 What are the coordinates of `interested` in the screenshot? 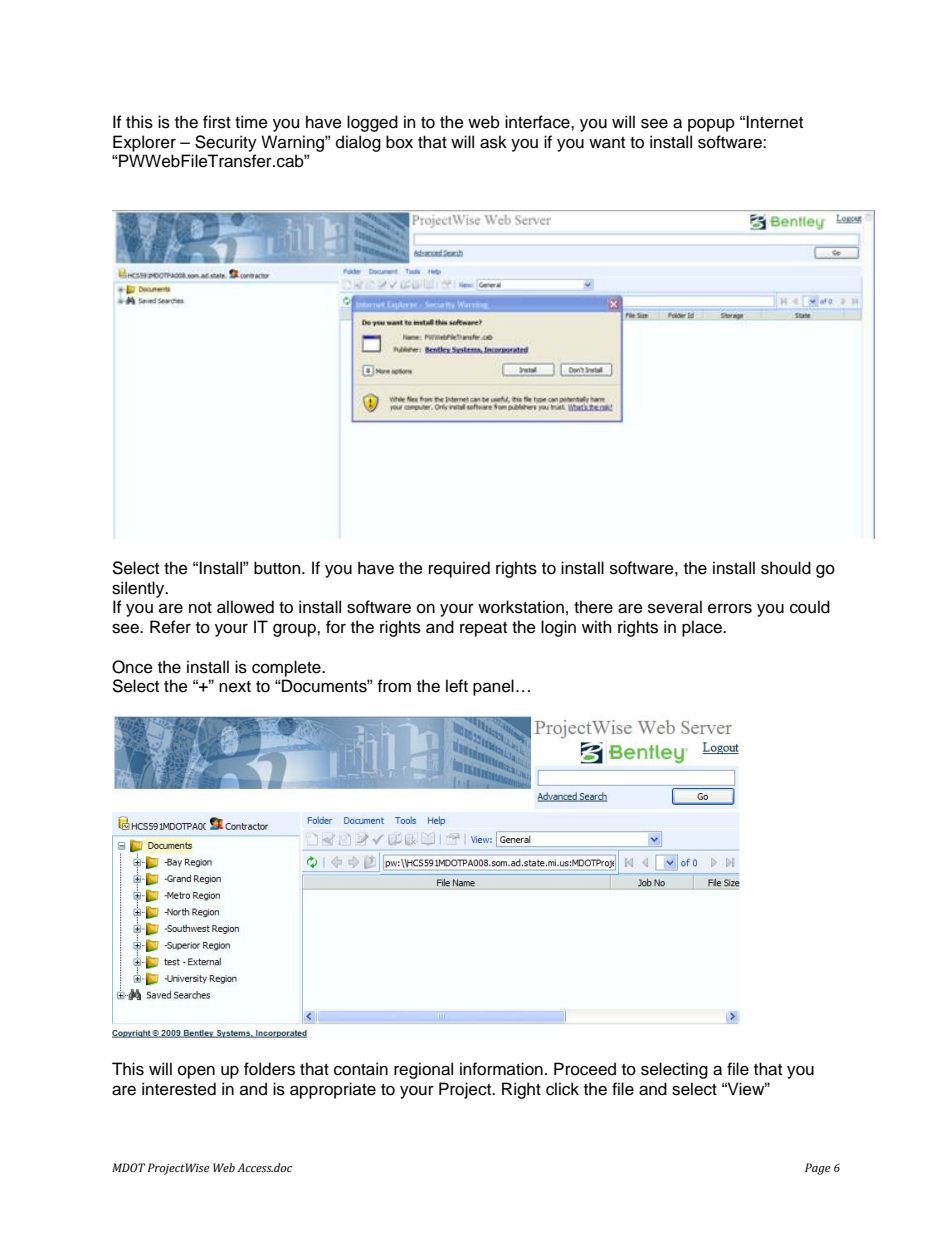 It's located at (179, 1089).
